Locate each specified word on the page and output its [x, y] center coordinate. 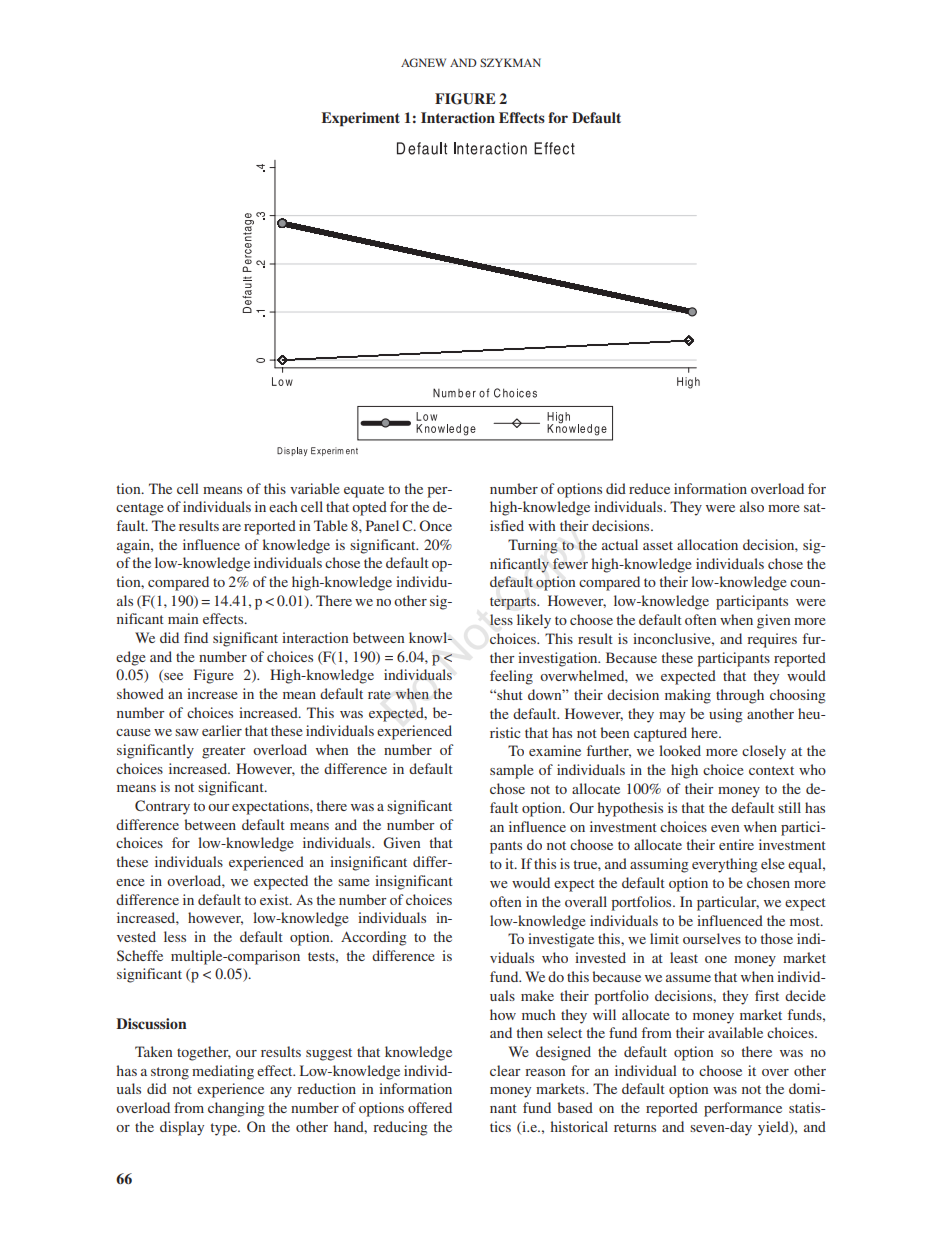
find [196, 637]
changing [236, 1109]
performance [743, 1109]
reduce [649, 488]
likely [534, 621]
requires [772, 640]
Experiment [361, 119]
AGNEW [423, 62]
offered [430, 1107]
